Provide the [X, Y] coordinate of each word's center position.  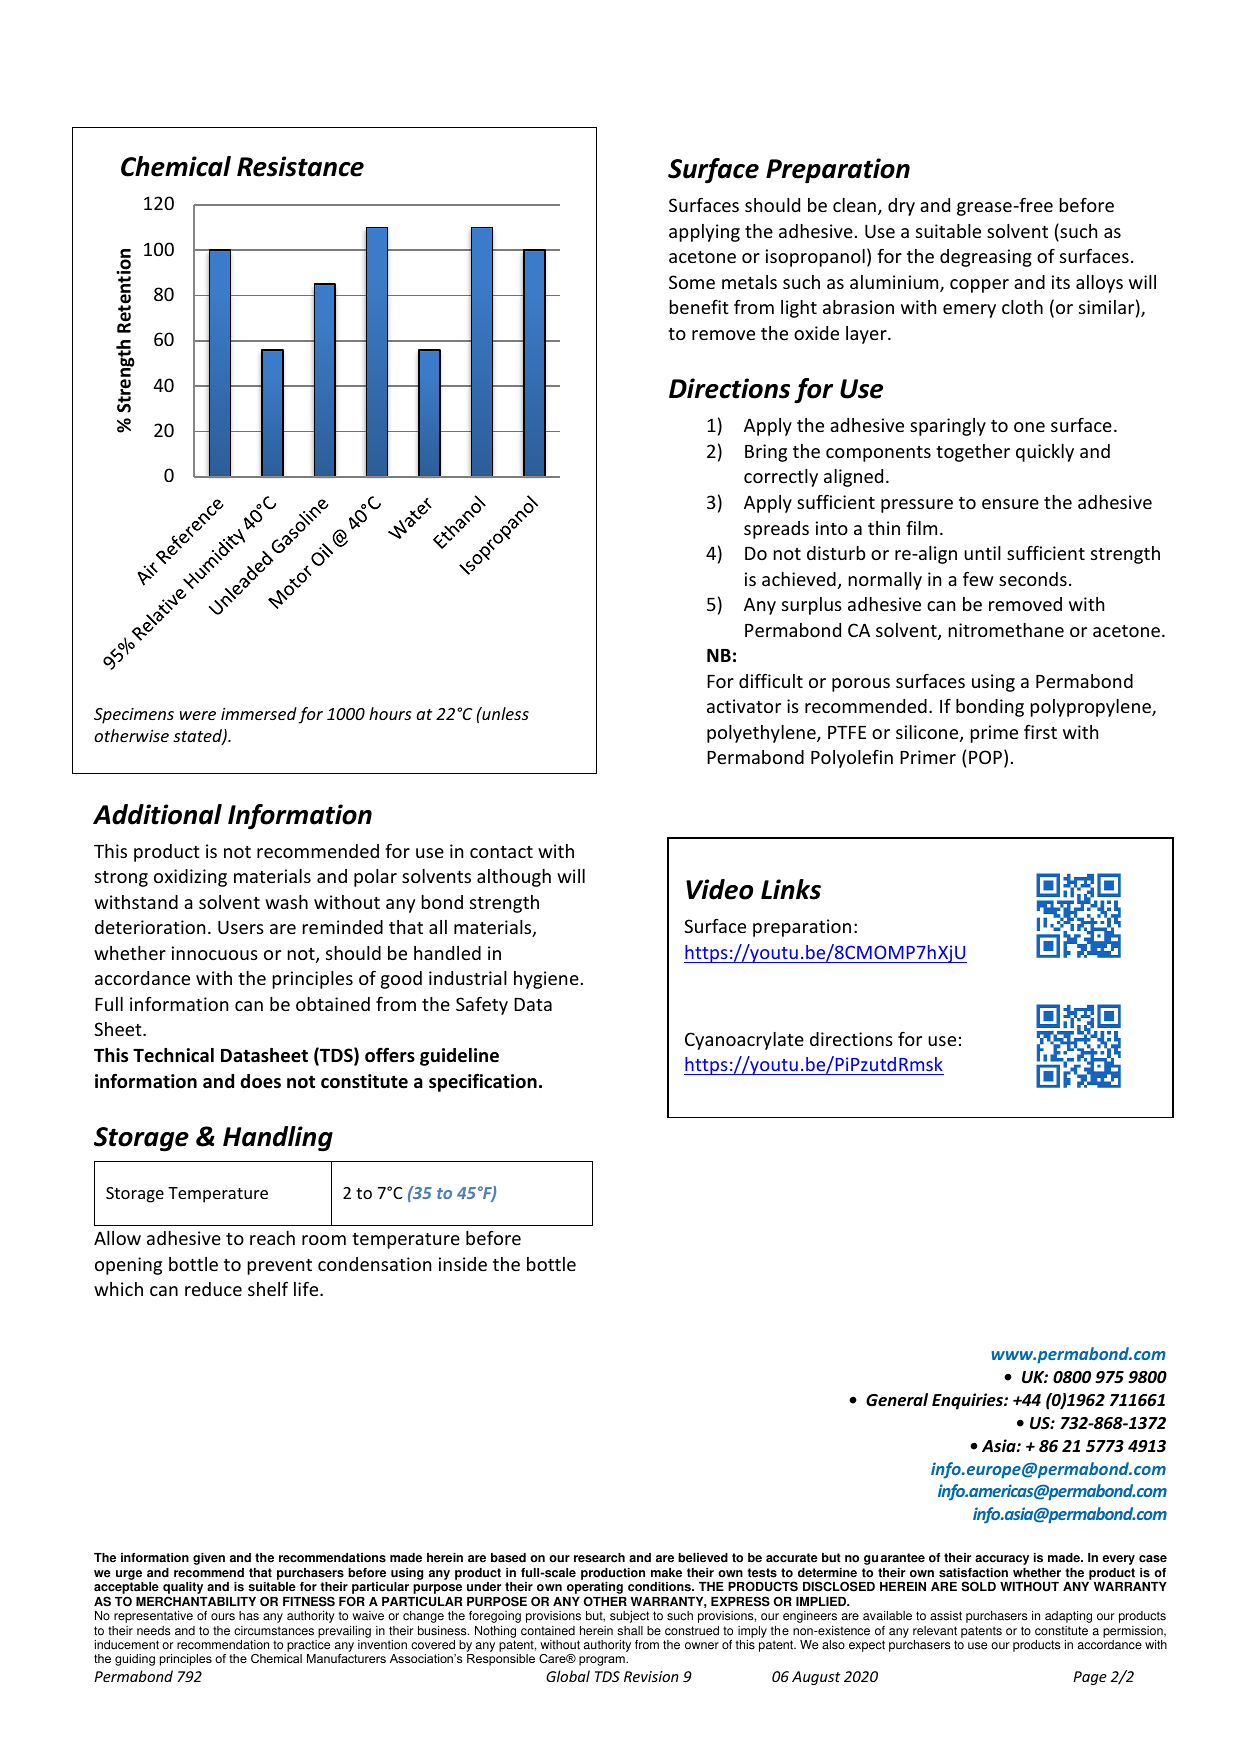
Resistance [300, 166]
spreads [776, 530]
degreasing [986, 258]
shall [630, 1631]
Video [719, 889]
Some [692, 282]
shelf [268, 1288]
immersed [259, 713]
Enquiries [968, 1401]
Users [241, 927]
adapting [1068, 1617]
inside [463, 1264]
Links [791, 889]
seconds [1033, 579]
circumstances [274, 1631]
